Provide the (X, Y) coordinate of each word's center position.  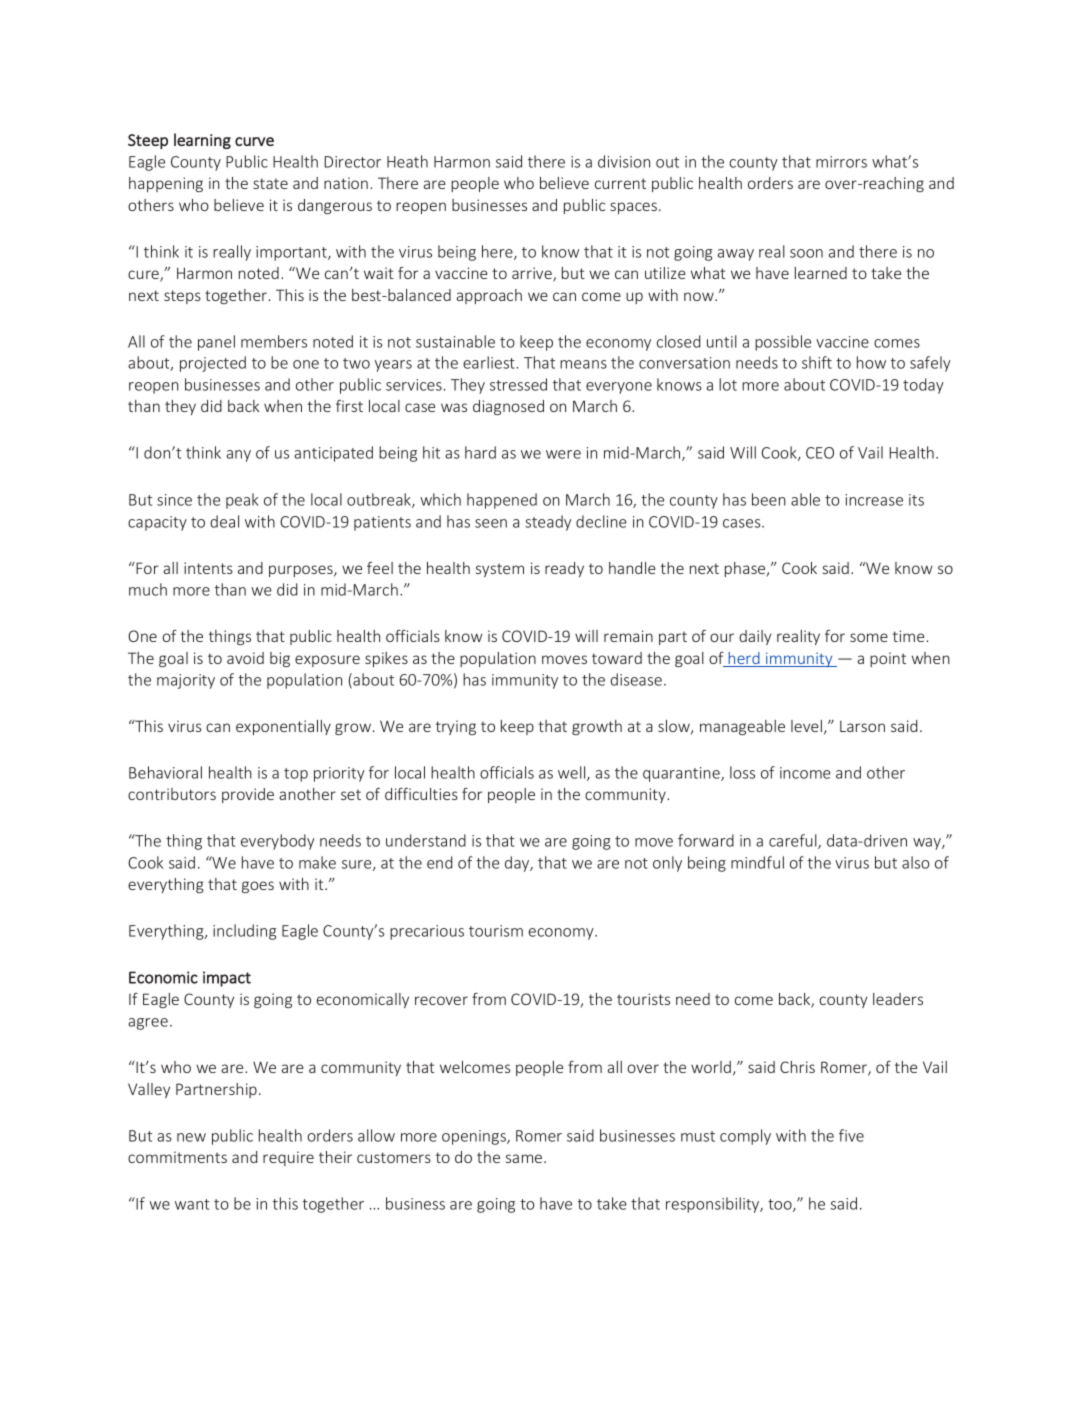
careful (794, 841)
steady (548, 523)
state (270, 183)
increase (874, 500)
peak (242, 501)
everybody (278, 842)
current (620, 183)
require (288, 1158)
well (573, 773)
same (524, 1158)
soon (806, 253)
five (851, 1135)
